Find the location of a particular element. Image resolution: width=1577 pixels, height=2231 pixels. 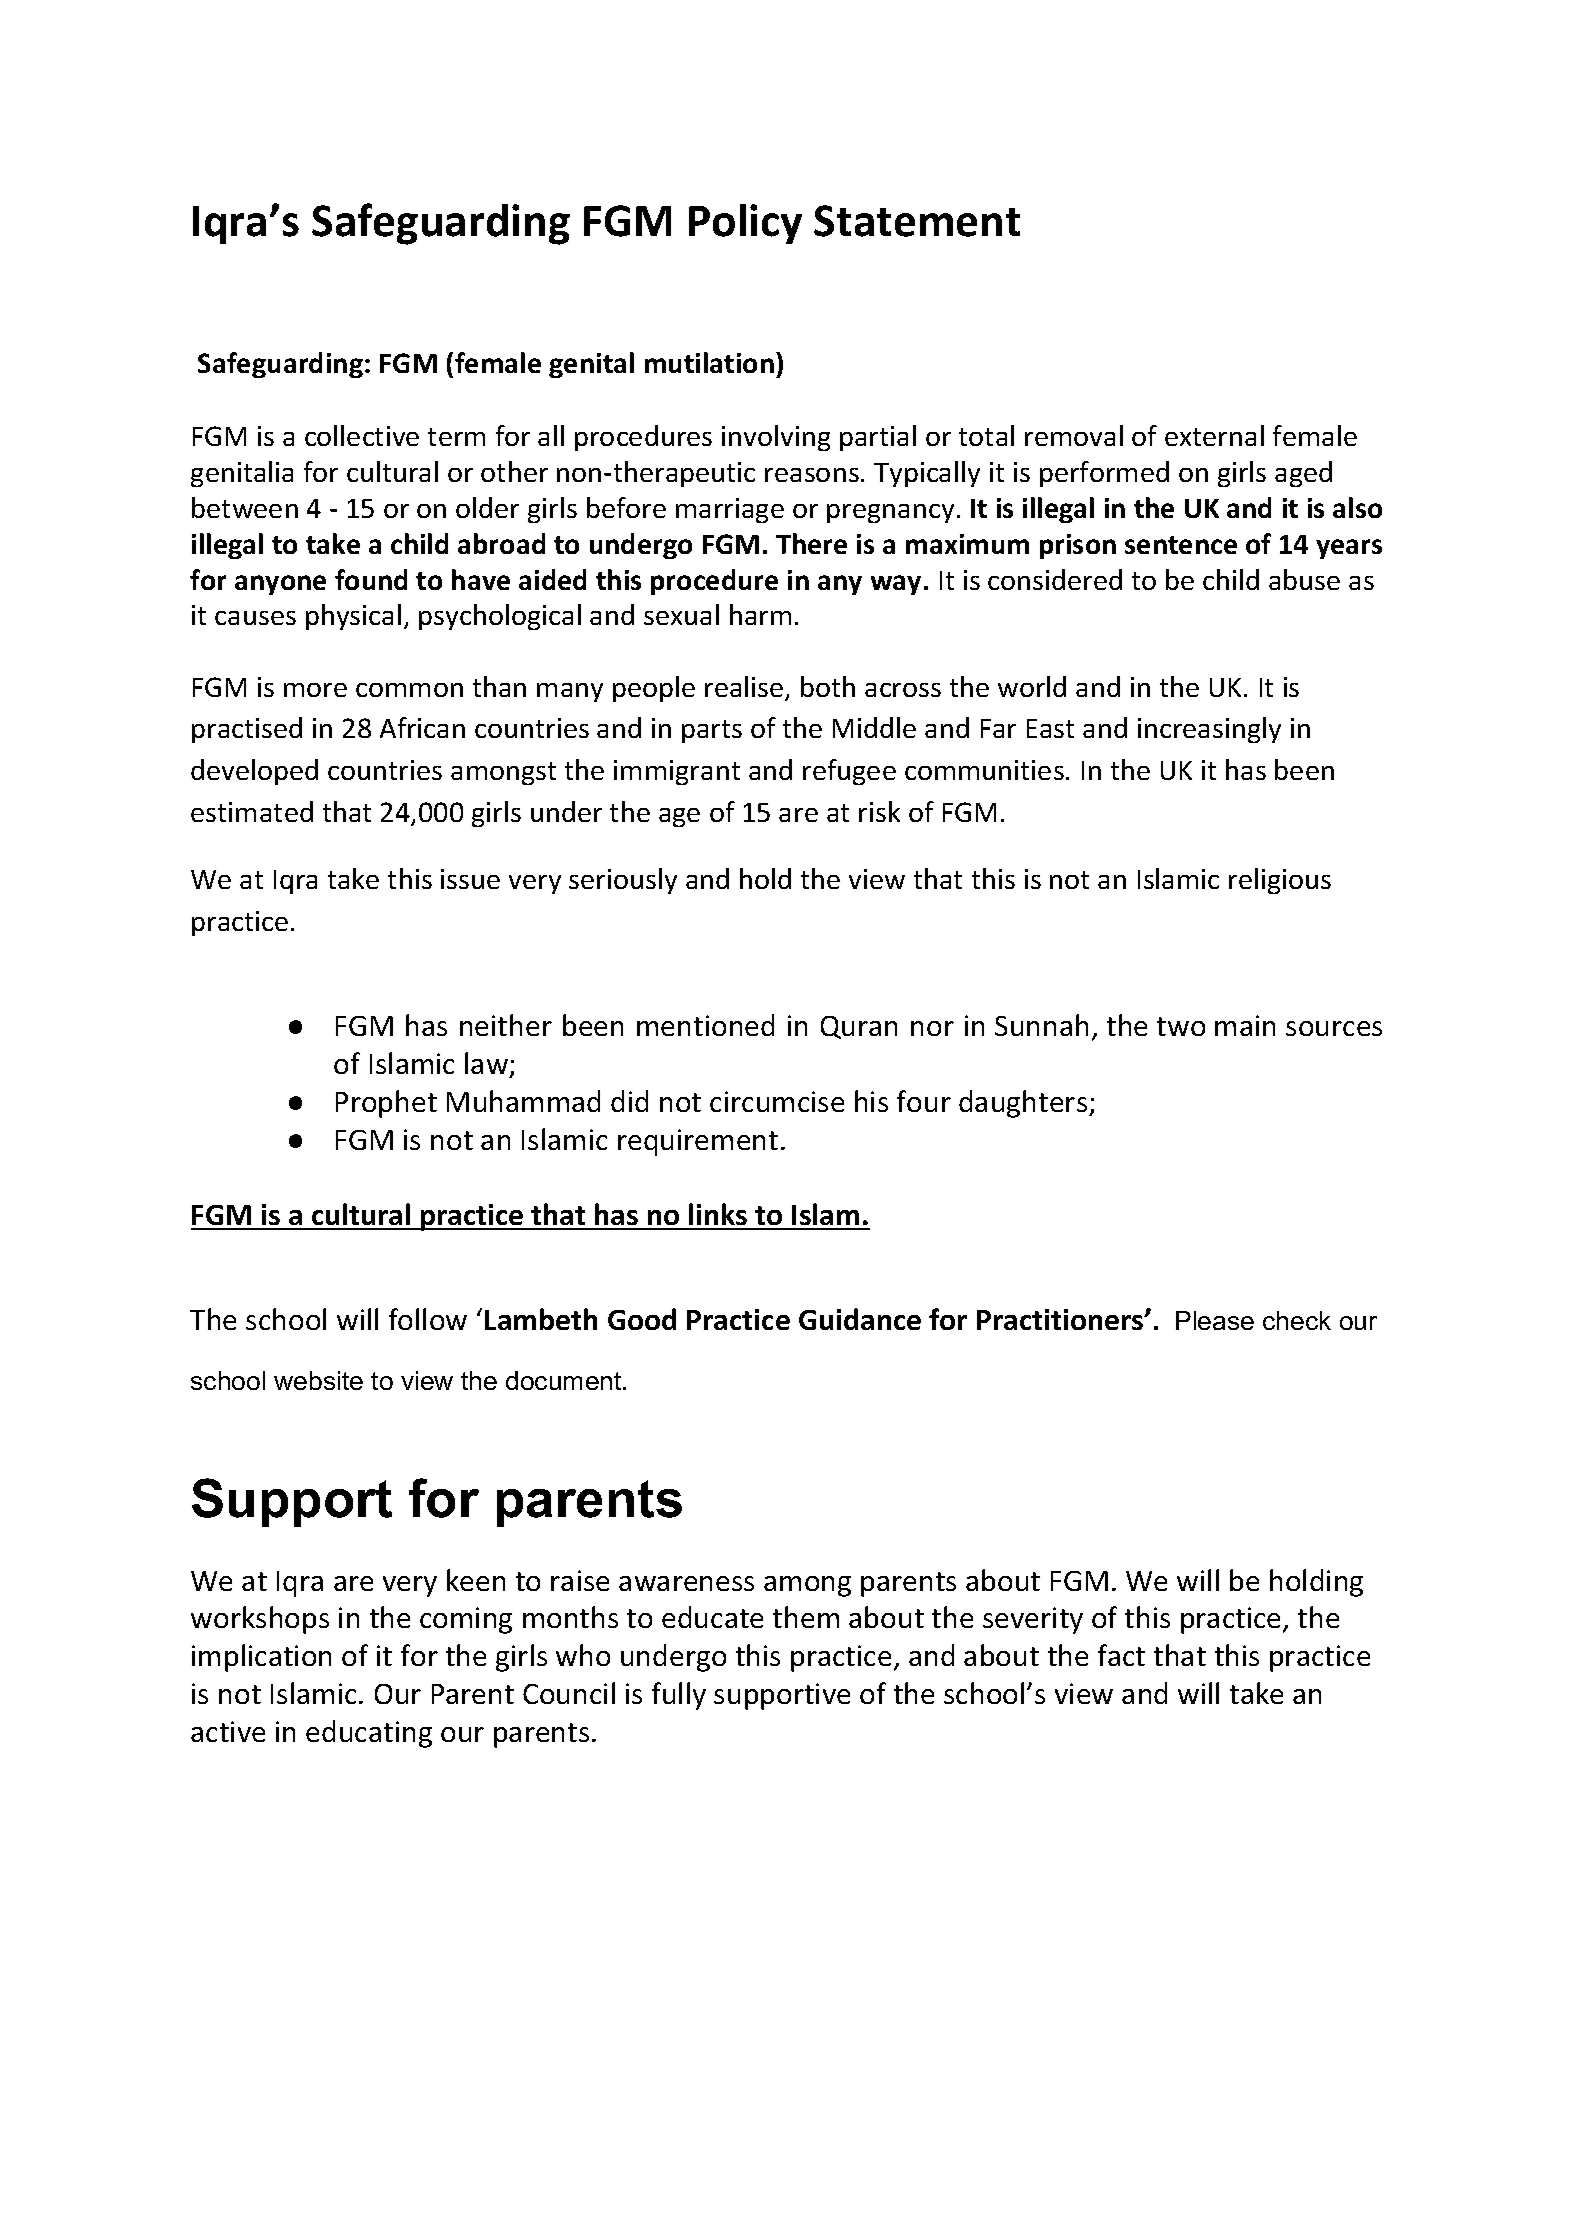

educating is located at coordinates (369, 1734).
